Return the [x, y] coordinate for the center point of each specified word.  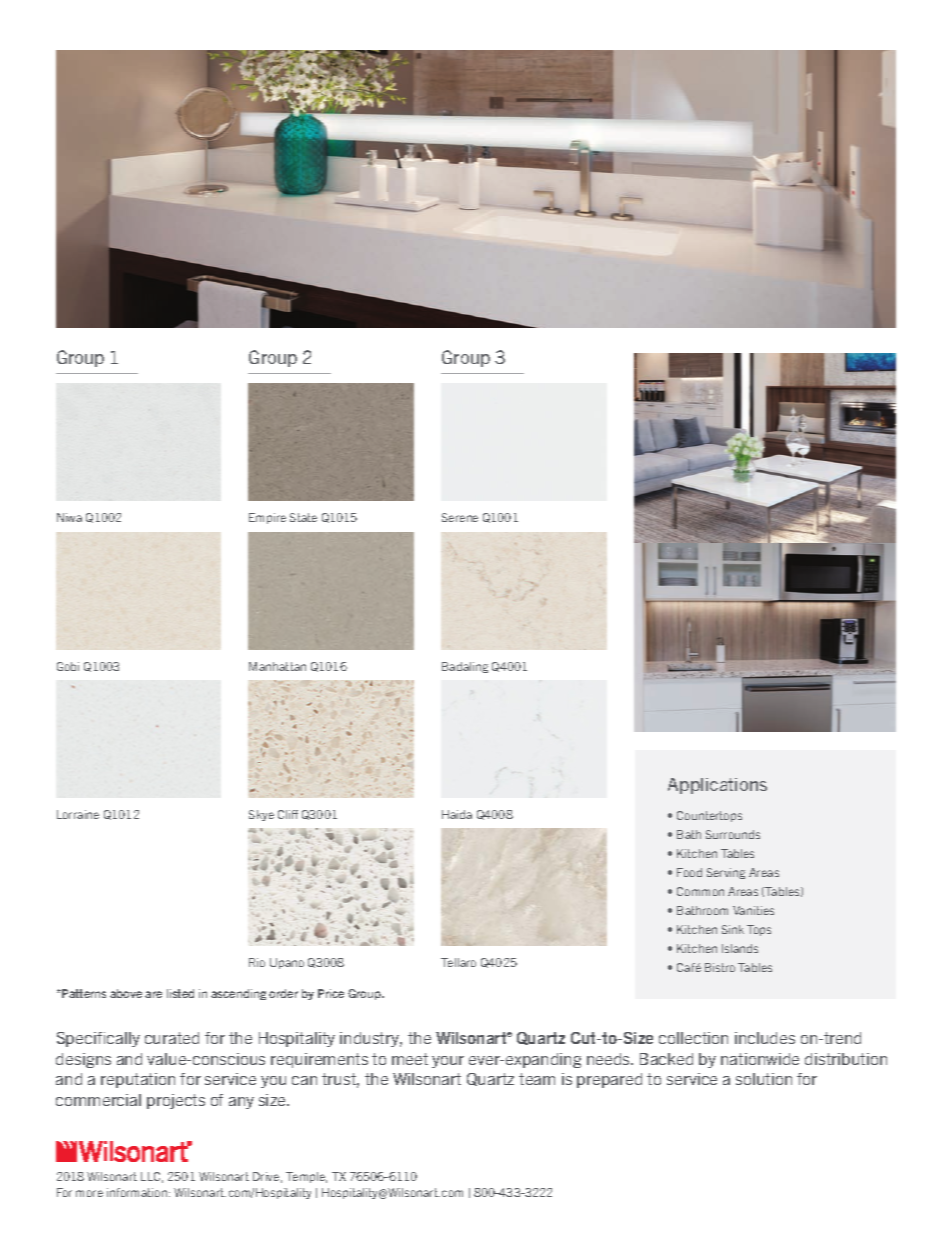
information [138, 1192]
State [303, 517]
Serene [460, 517]
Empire [267, 518]
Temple [306, 1177]
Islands [740, 948]
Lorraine [78, 814]
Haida [457, 814]
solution [764, 1079]
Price [331, 993]
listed [180, 993]
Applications [717, 786]
